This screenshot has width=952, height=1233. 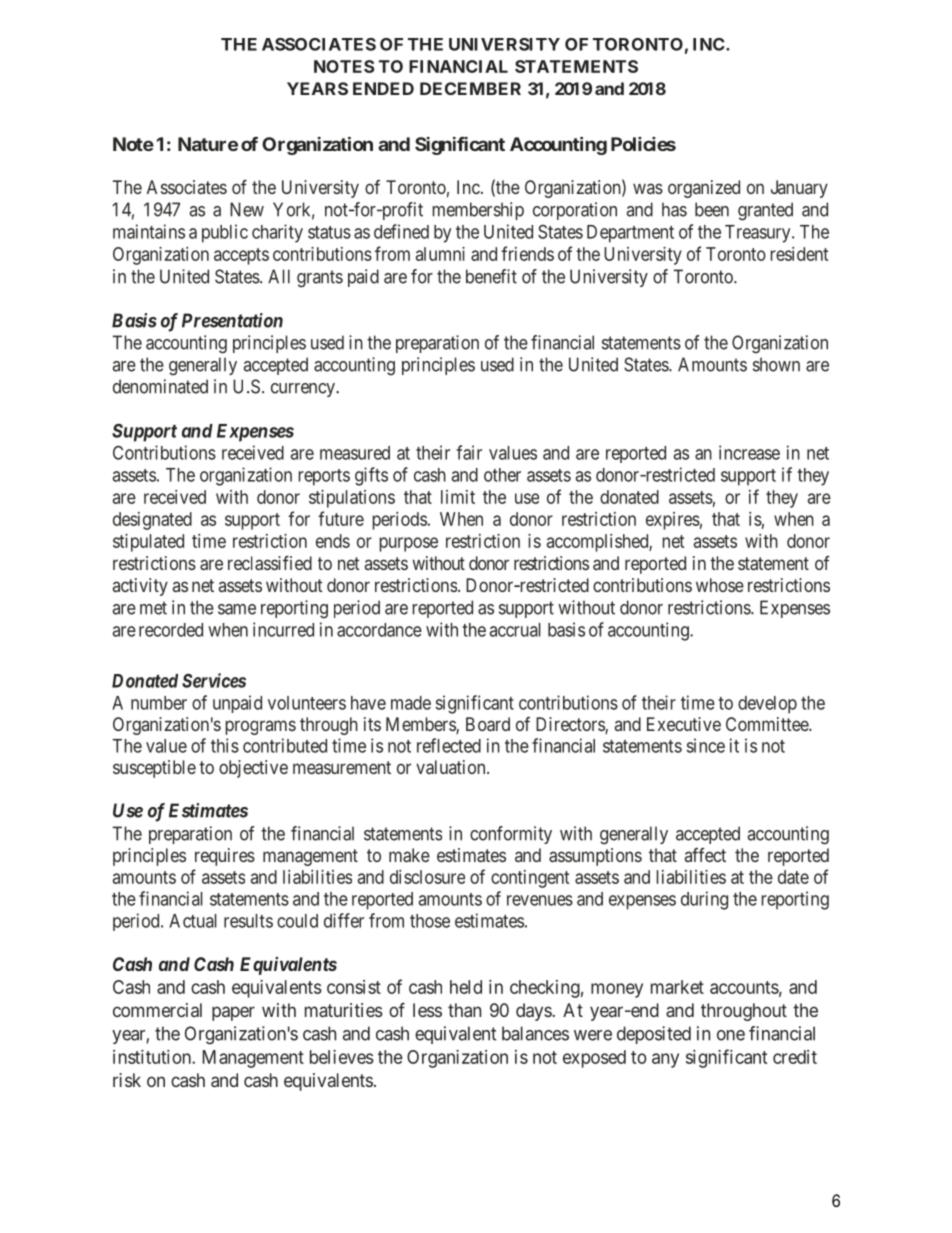 What do you see at coordinates (469, 452) in the screenshot?
I see `fair` at bounding box center [469, 452].
